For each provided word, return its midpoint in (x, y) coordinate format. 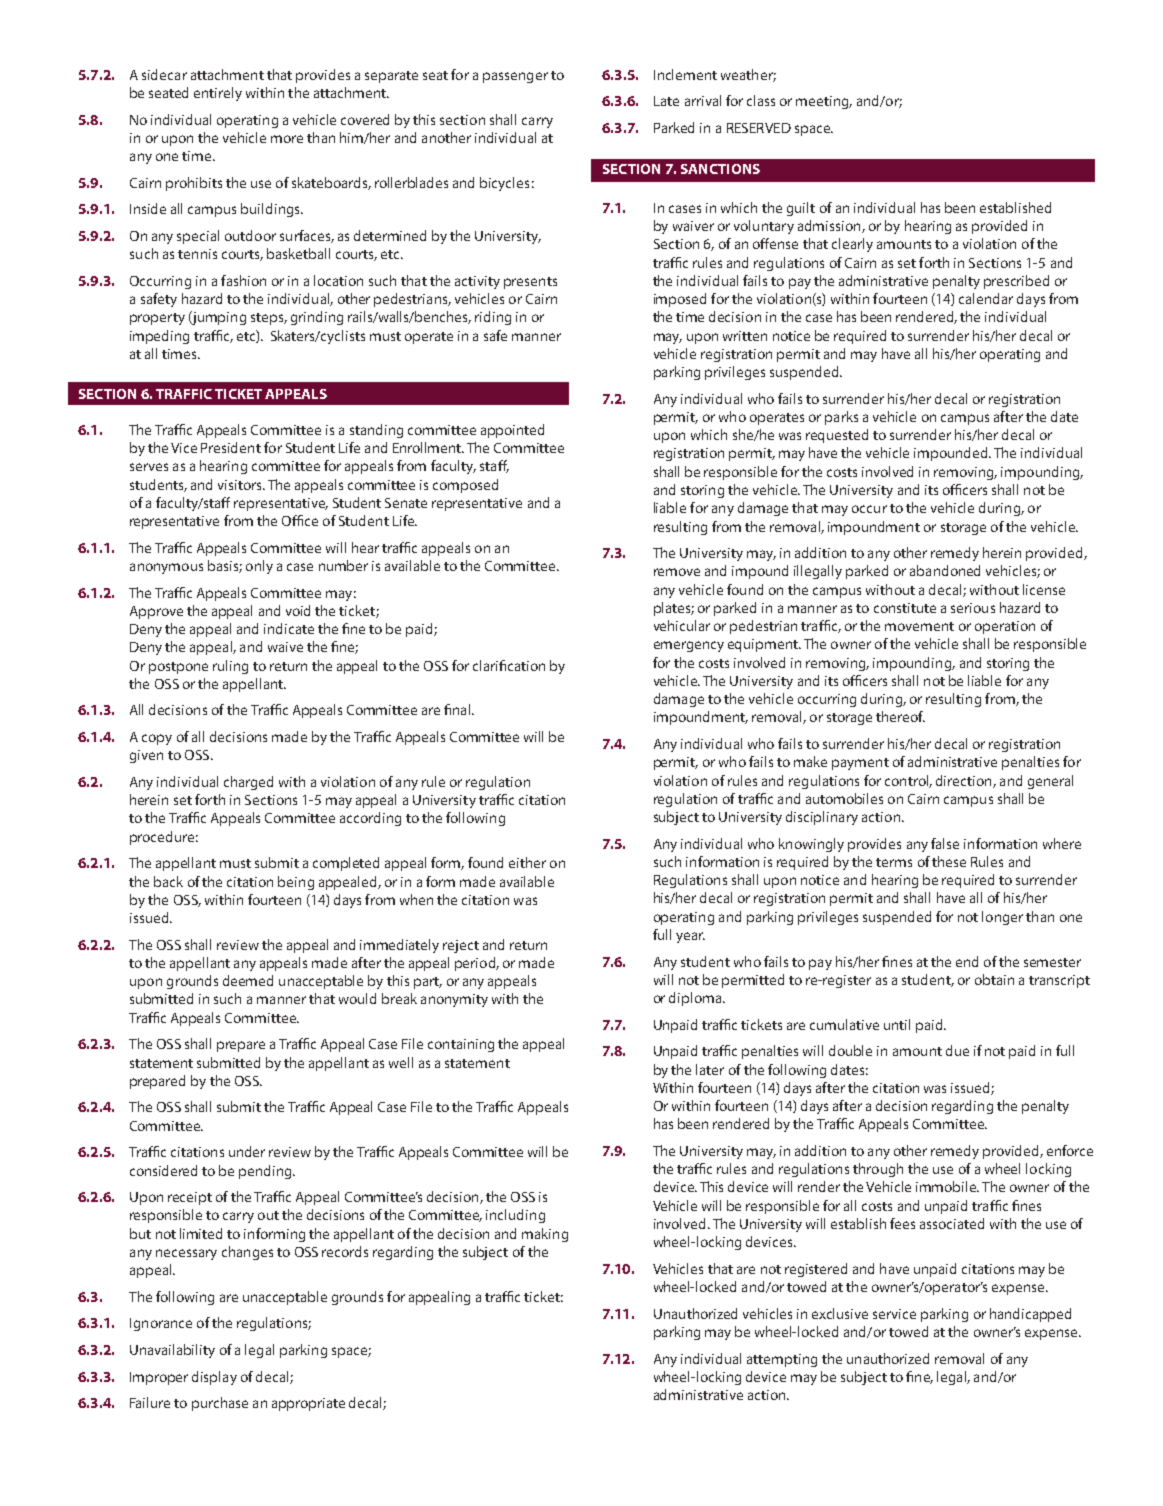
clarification (509, 665)
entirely (218, 94)
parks (841, 418)
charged (248, 783)
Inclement (685, 74)
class (761, 100)
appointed (512, 431)
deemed (248, 980)
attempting (782, 1360)
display (214, 1378)
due (957, 1050)
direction (965, 781)
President (231, 447)
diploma (696, 999)
